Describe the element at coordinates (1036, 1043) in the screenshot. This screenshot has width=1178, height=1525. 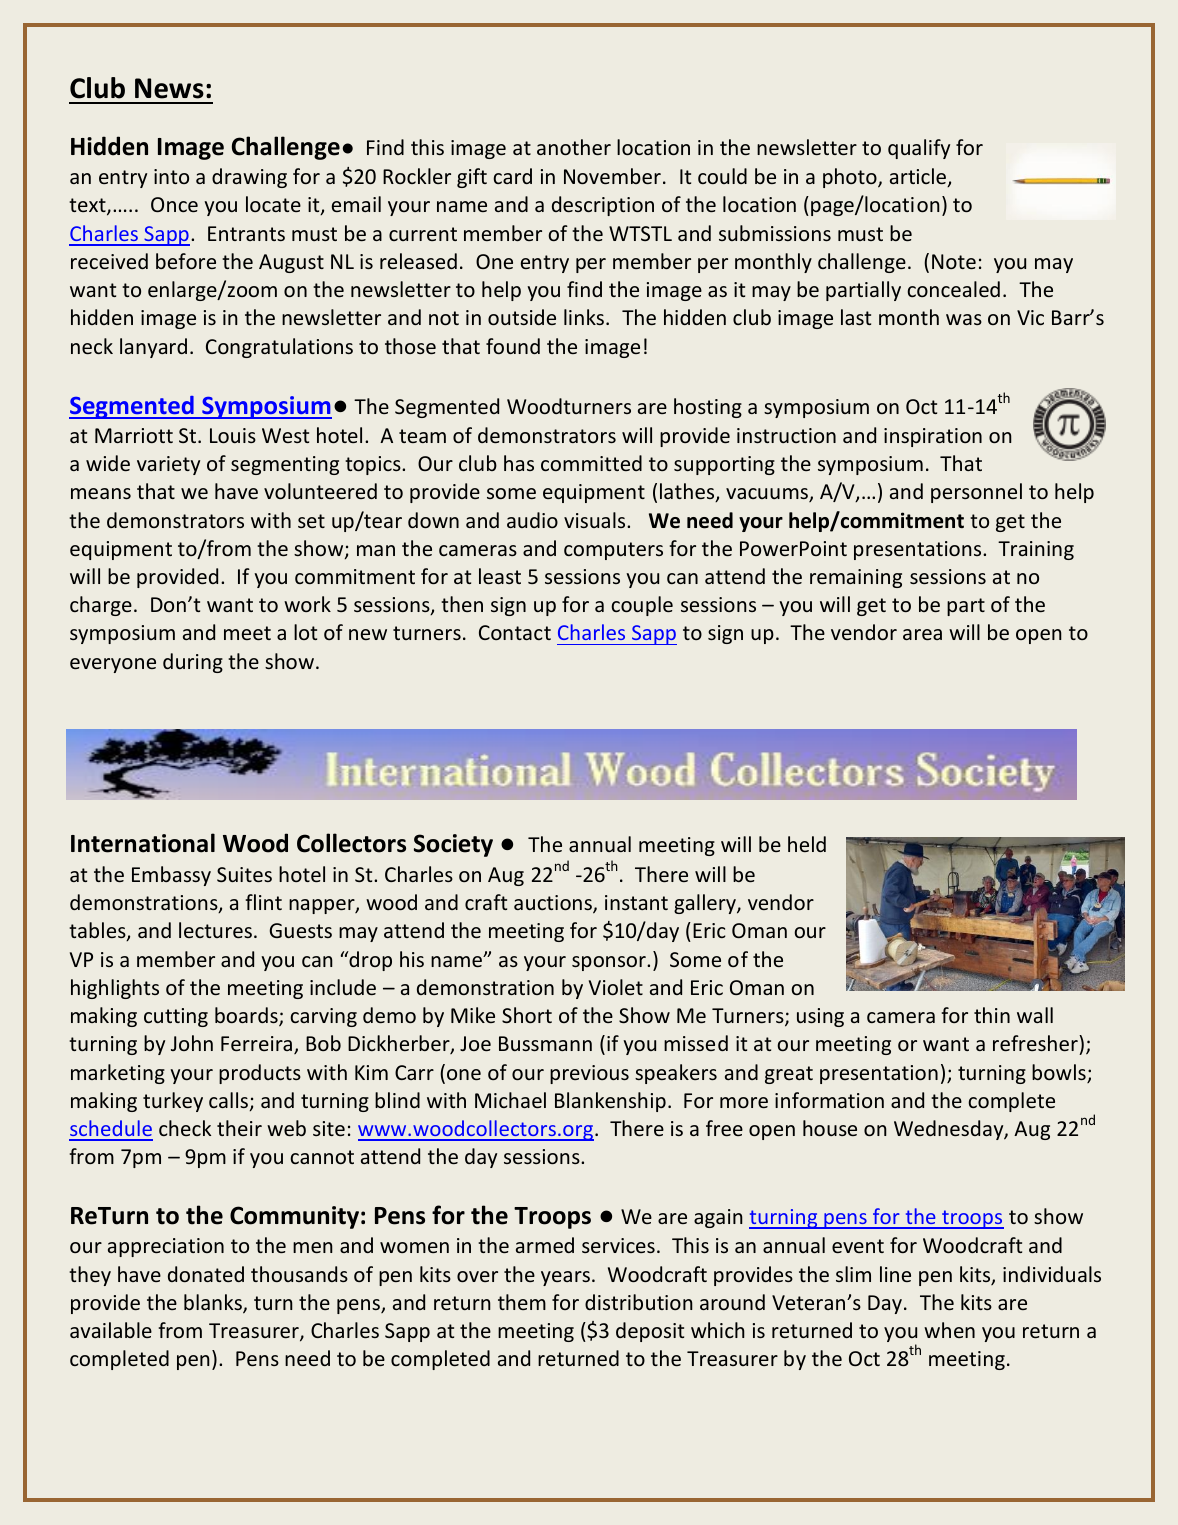
I see `refresher` at that location.
